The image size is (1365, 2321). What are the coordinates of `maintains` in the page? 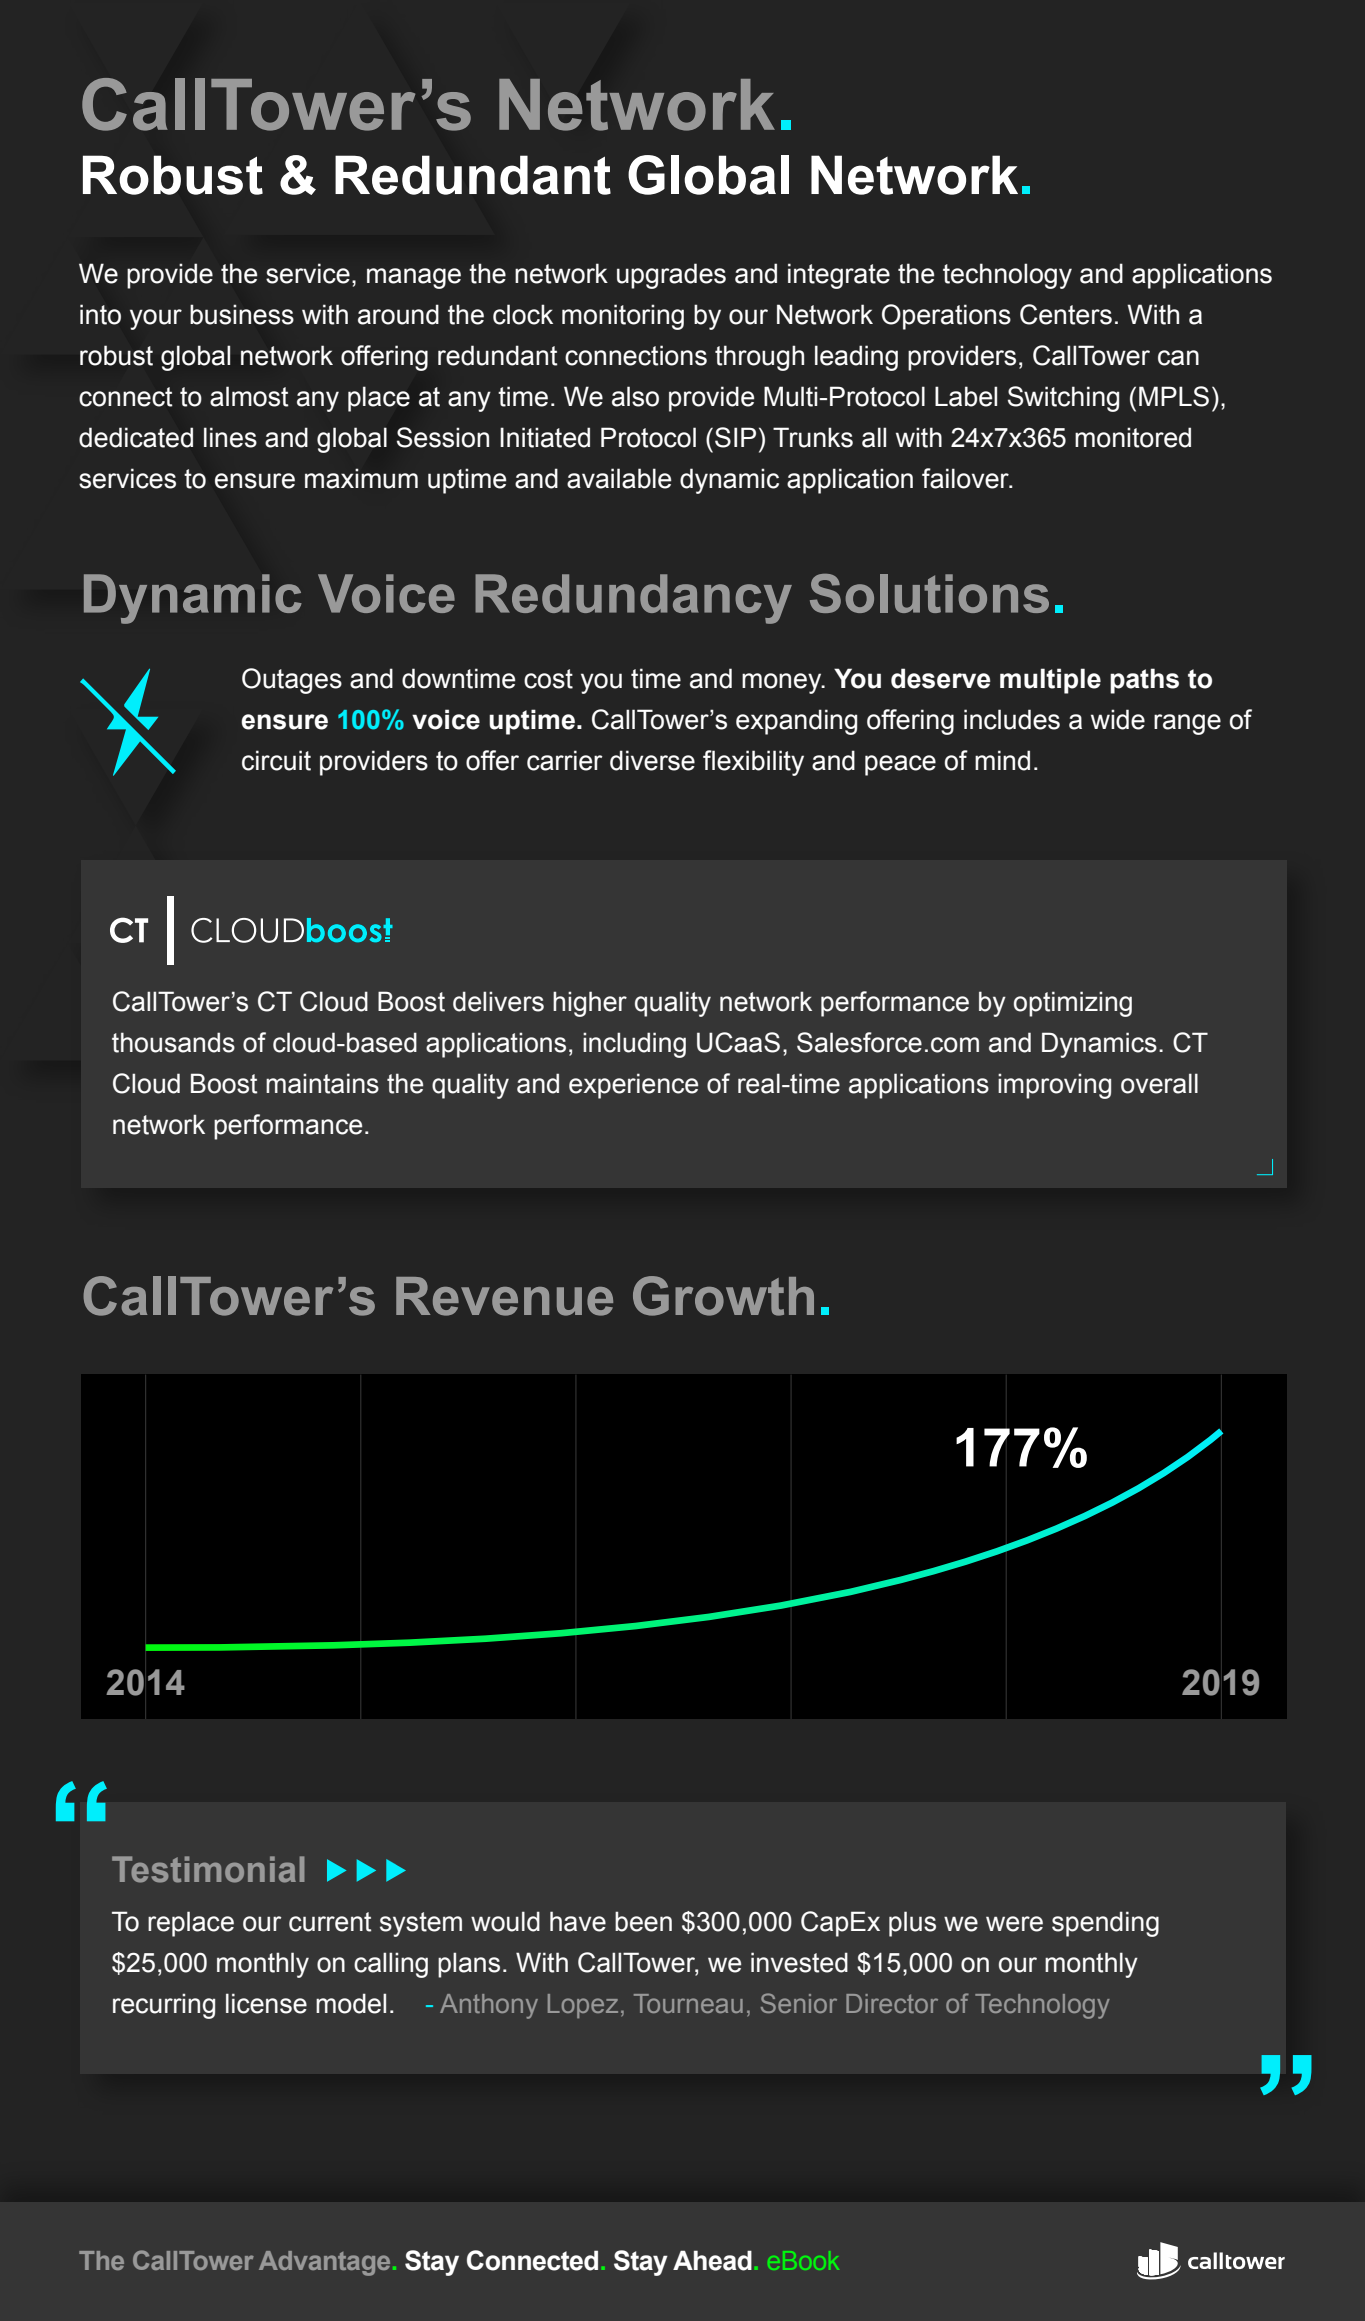 It's located at (322, 1083).
